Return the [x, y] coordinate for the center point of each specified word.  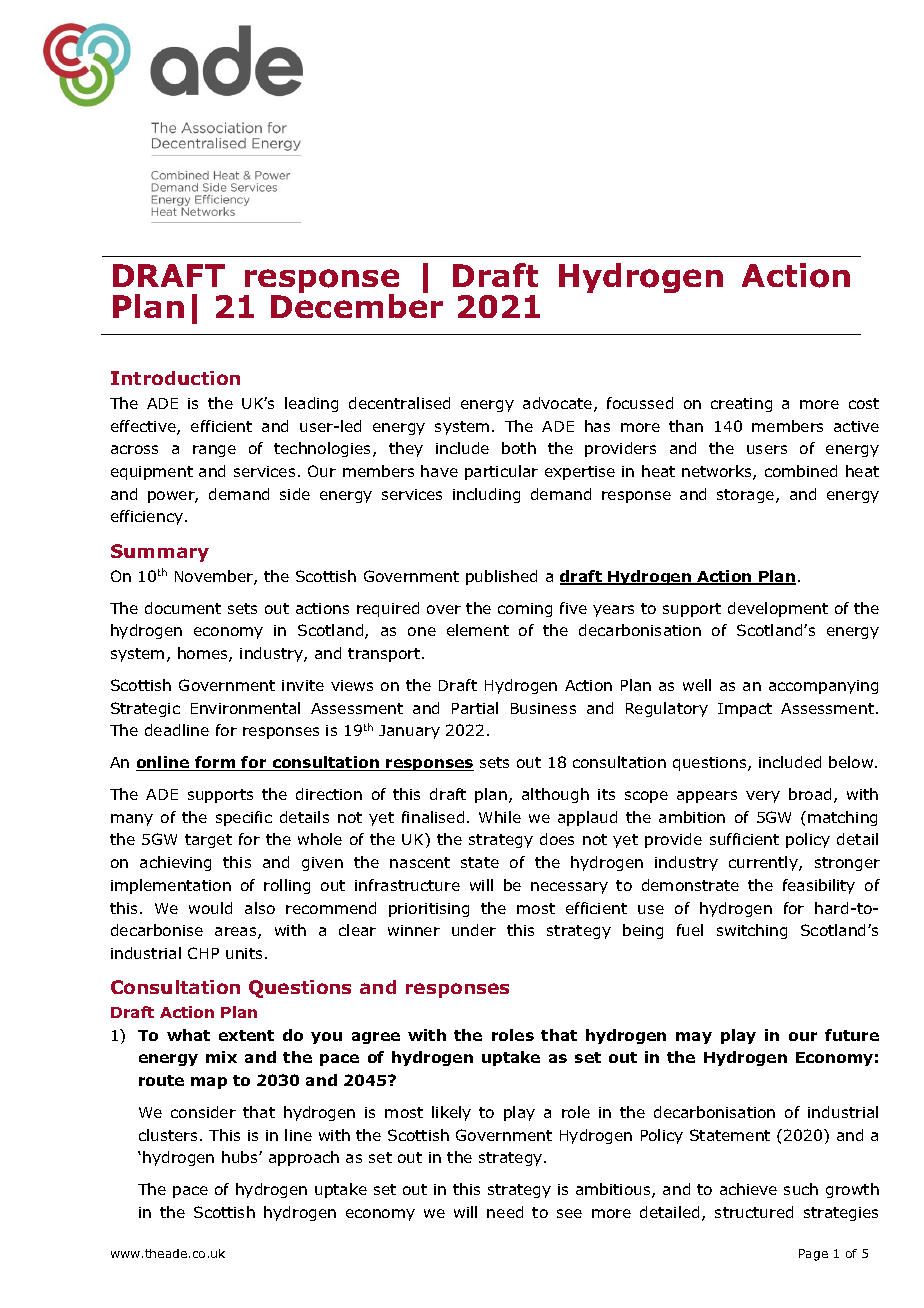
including [486, 495]
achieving [175, 863]
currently [764, 863]
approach [304, 1158]
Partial [475, 708]
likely [451, 1113]
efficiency [147, 517]
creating [741, 405]
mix [221, 1057]
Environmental [245, 708]
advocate [559, 404]
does [557, 839]
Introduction [175, 378]
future [852, 1035]
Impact [745, 710]
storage [747, 496]
